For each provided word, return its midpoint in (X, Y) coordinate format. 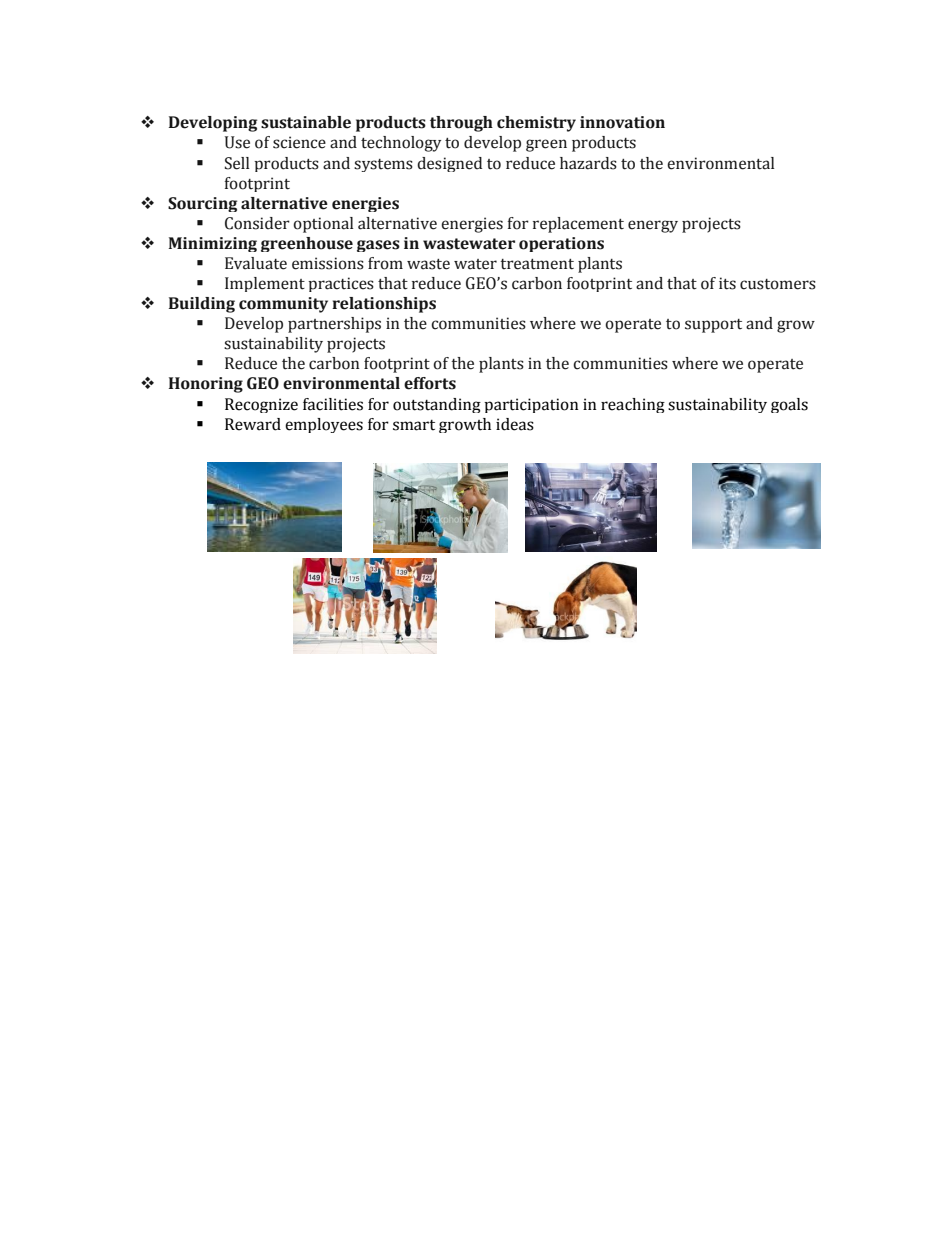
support (713, 326)
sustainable (306, 122)
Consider (257, 223)
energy (653, 226)
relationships (384, 305)
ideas (515, 424)
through (461, 124)
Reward (253, 424)
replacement (578, 225)
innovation (622, 122)
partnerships (334, 325)
